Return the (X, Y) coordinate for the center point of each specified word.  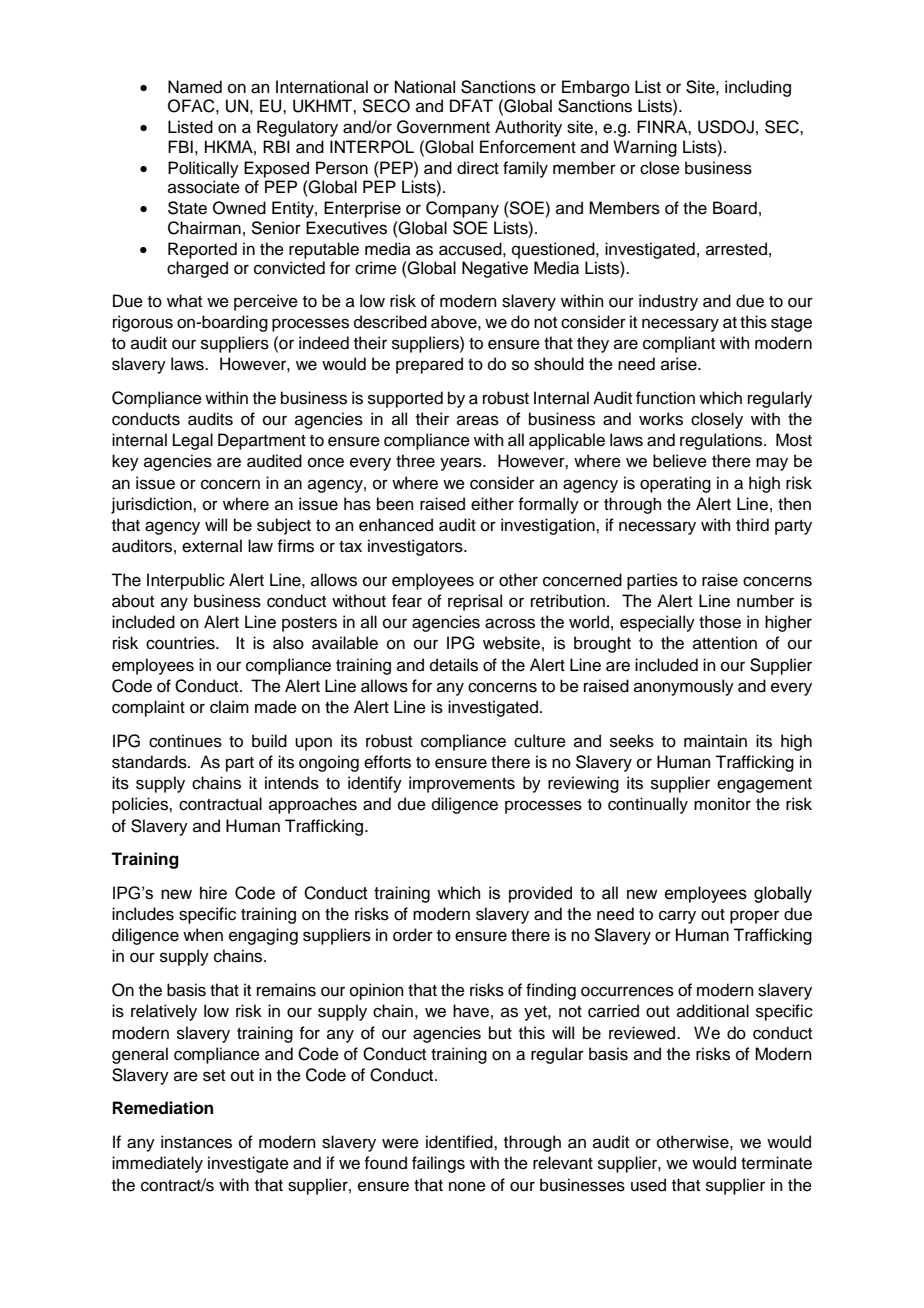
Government (443, 127)
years (462, 464)
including (758, 88)
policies (141, 805)
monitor (722, 804)
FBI (180, 146)
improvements (462, 784)
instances (196, 1142)
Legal (193, 441)
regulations (722, 441)
